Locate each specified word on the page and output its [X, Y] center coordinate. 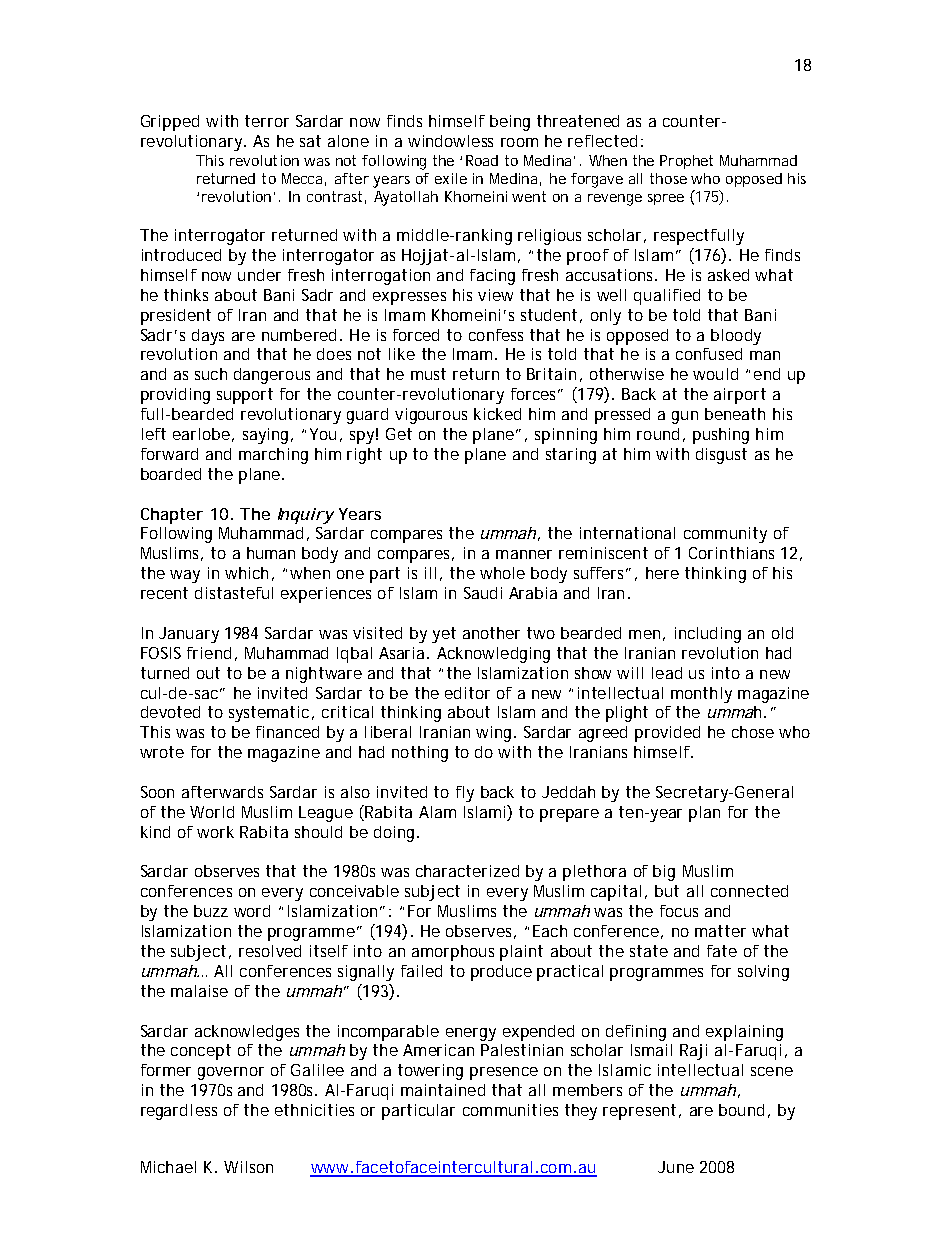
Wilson [248, 1167]
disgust [721, 456]
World [212, 812]
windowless [450, 141]
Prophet [686, 162]
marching [273, 456]
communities [510, 1110]
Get [399, 434]
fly [465, 794]
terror [267, 121]
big [664, 873]
